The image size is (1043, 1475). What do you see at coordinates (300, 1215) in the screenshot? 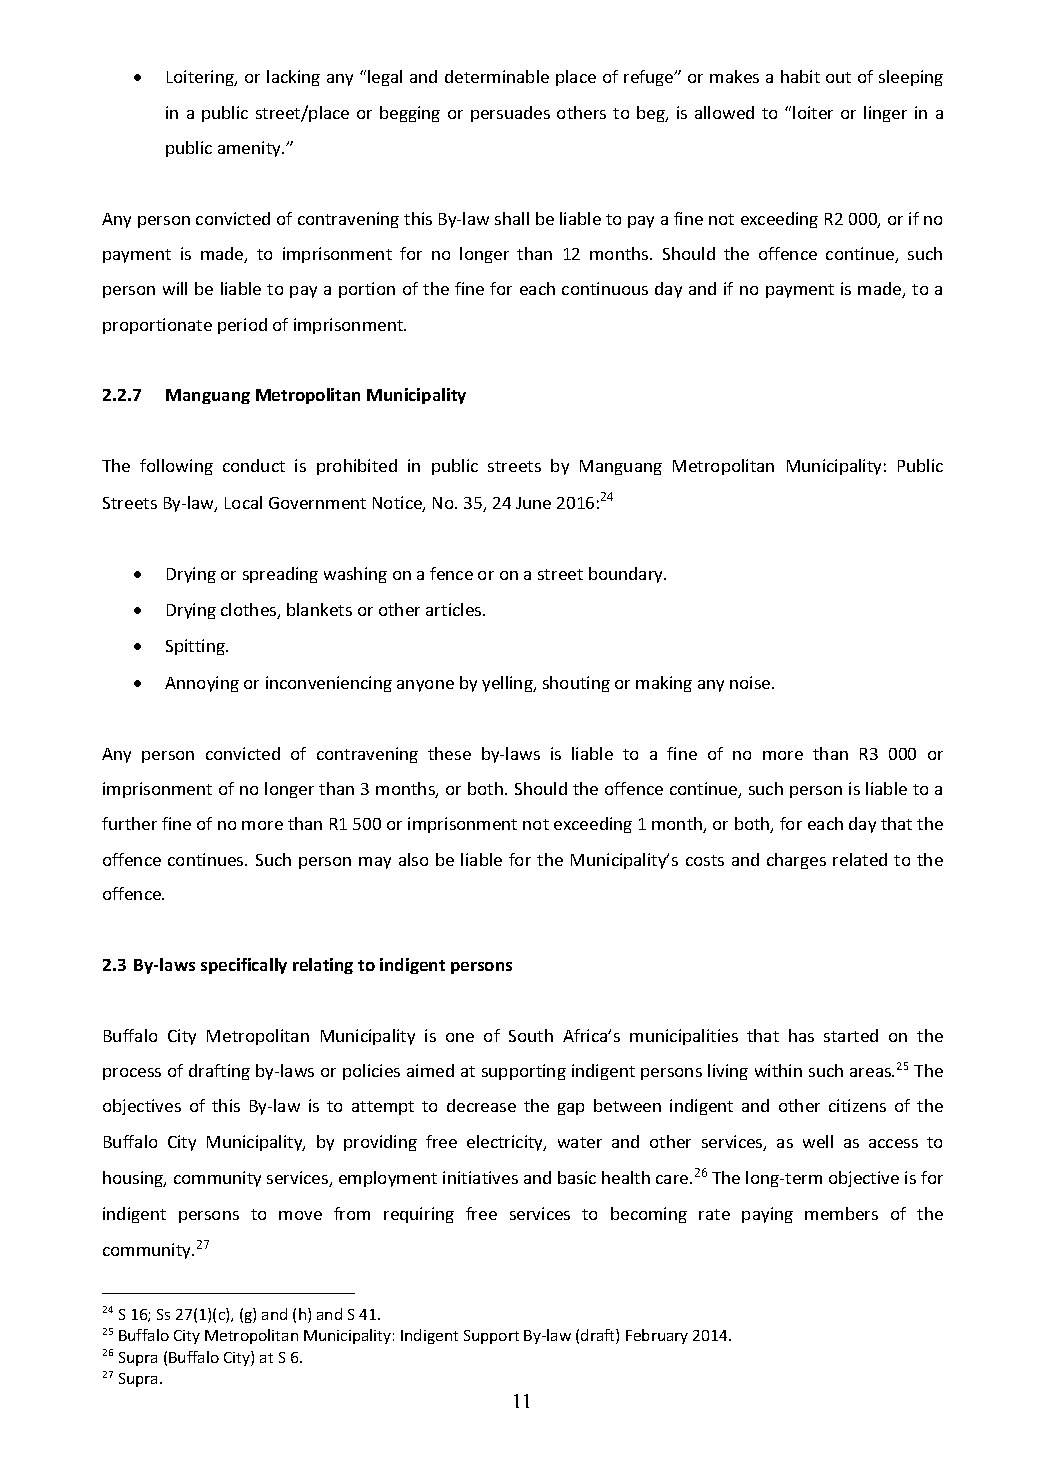
I see `move` at bounding box center [300, 1215].
